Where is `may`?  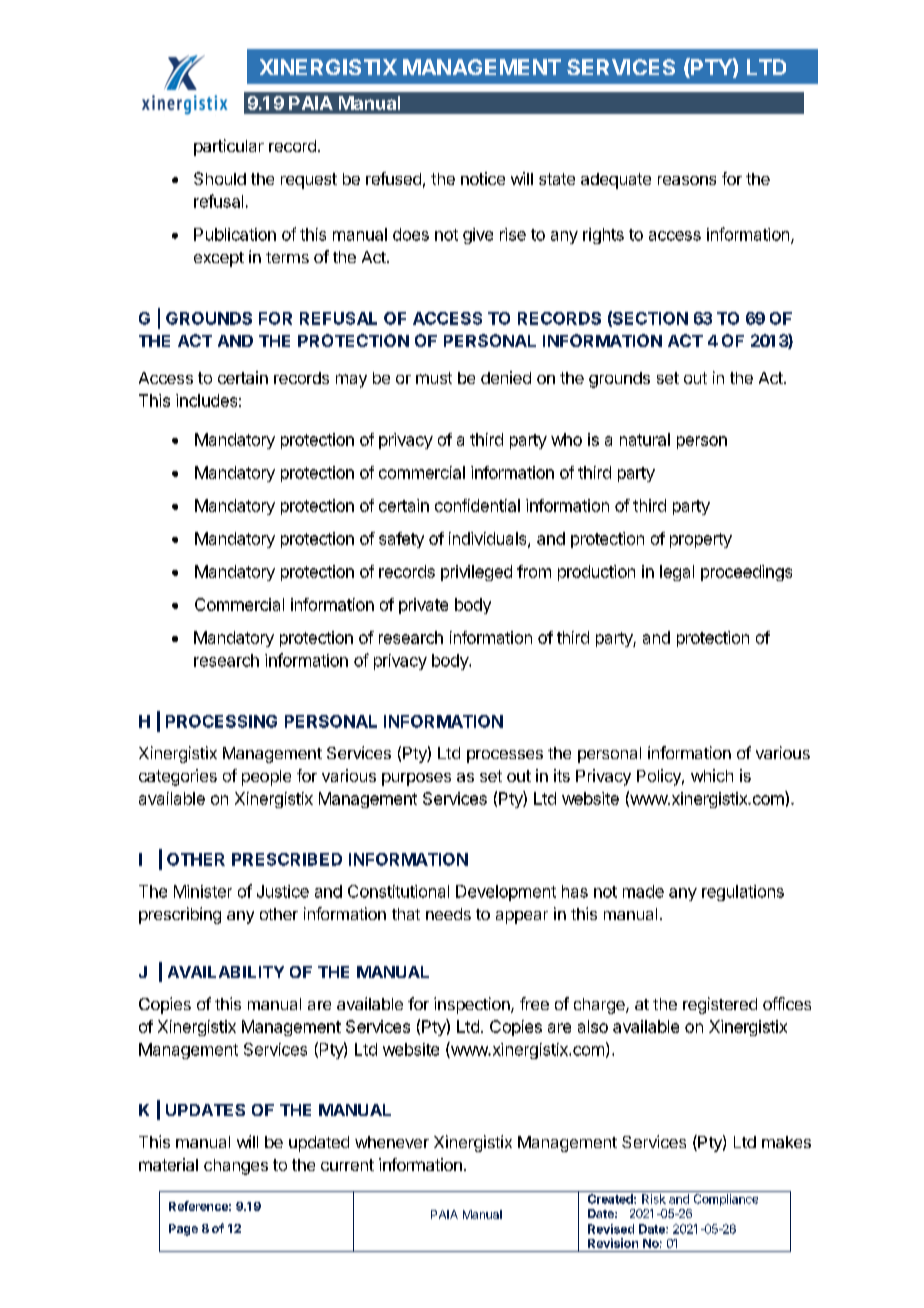 may is located at coordinates (351, 381).
